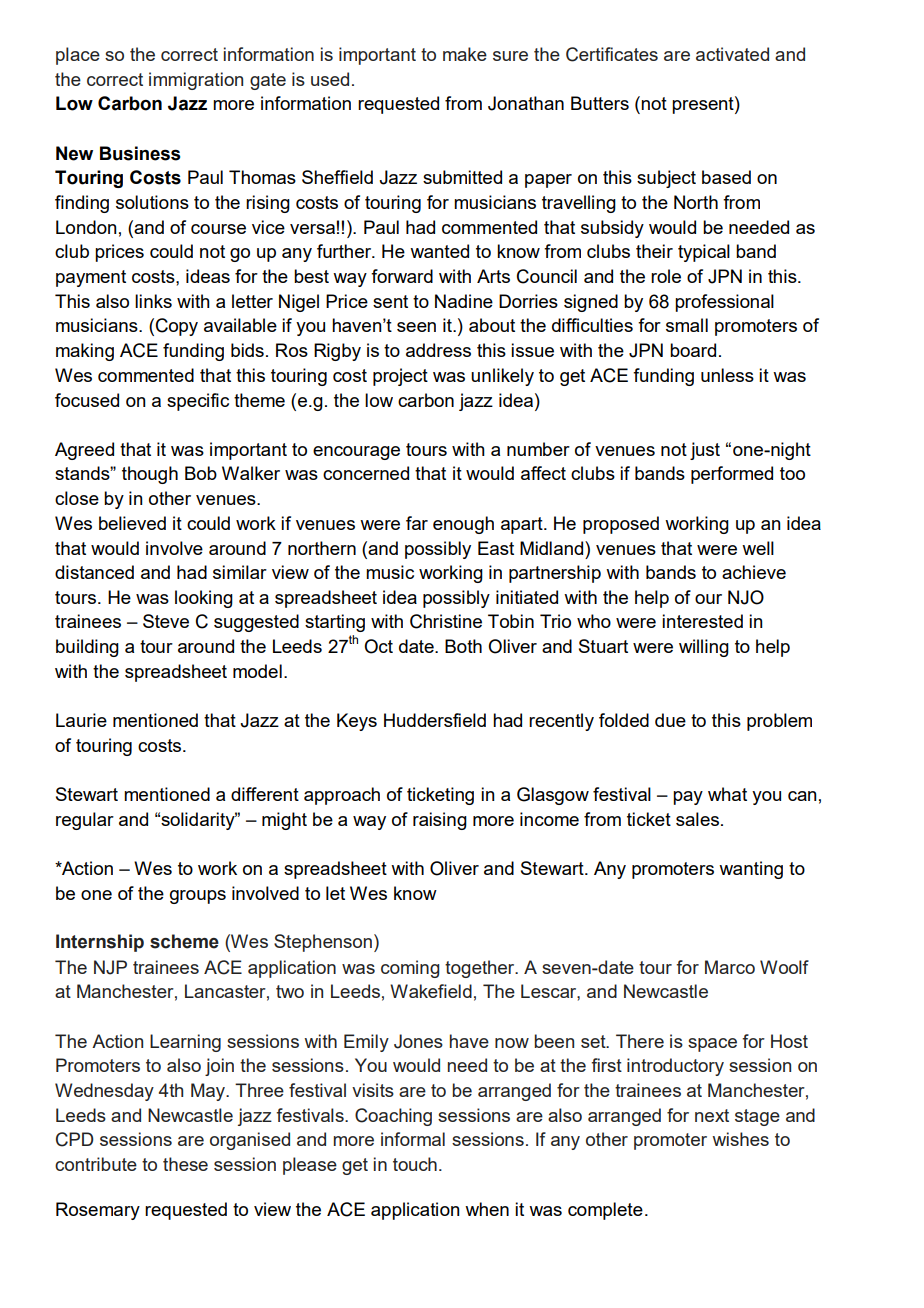  Describe the element at coordinates (185, 1164) in the page. I see `these` at that location.
